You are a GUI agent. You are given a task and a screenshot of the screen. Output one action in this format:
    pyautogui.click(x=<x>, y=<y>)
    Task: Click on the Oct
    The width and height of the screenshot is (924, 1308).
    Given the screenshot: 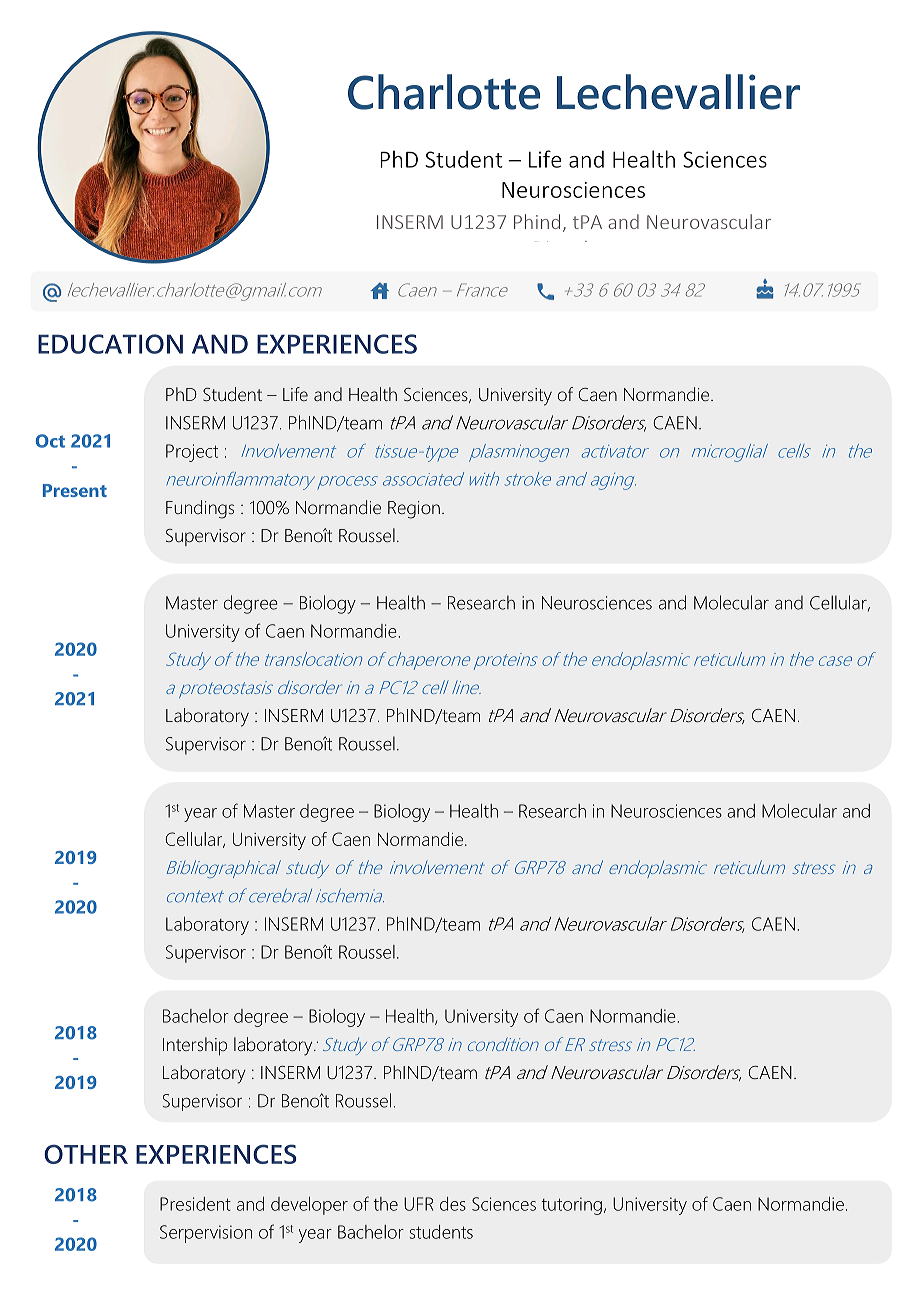 What is the action you would take?
    pyautogui.click(x=50, y=441)
